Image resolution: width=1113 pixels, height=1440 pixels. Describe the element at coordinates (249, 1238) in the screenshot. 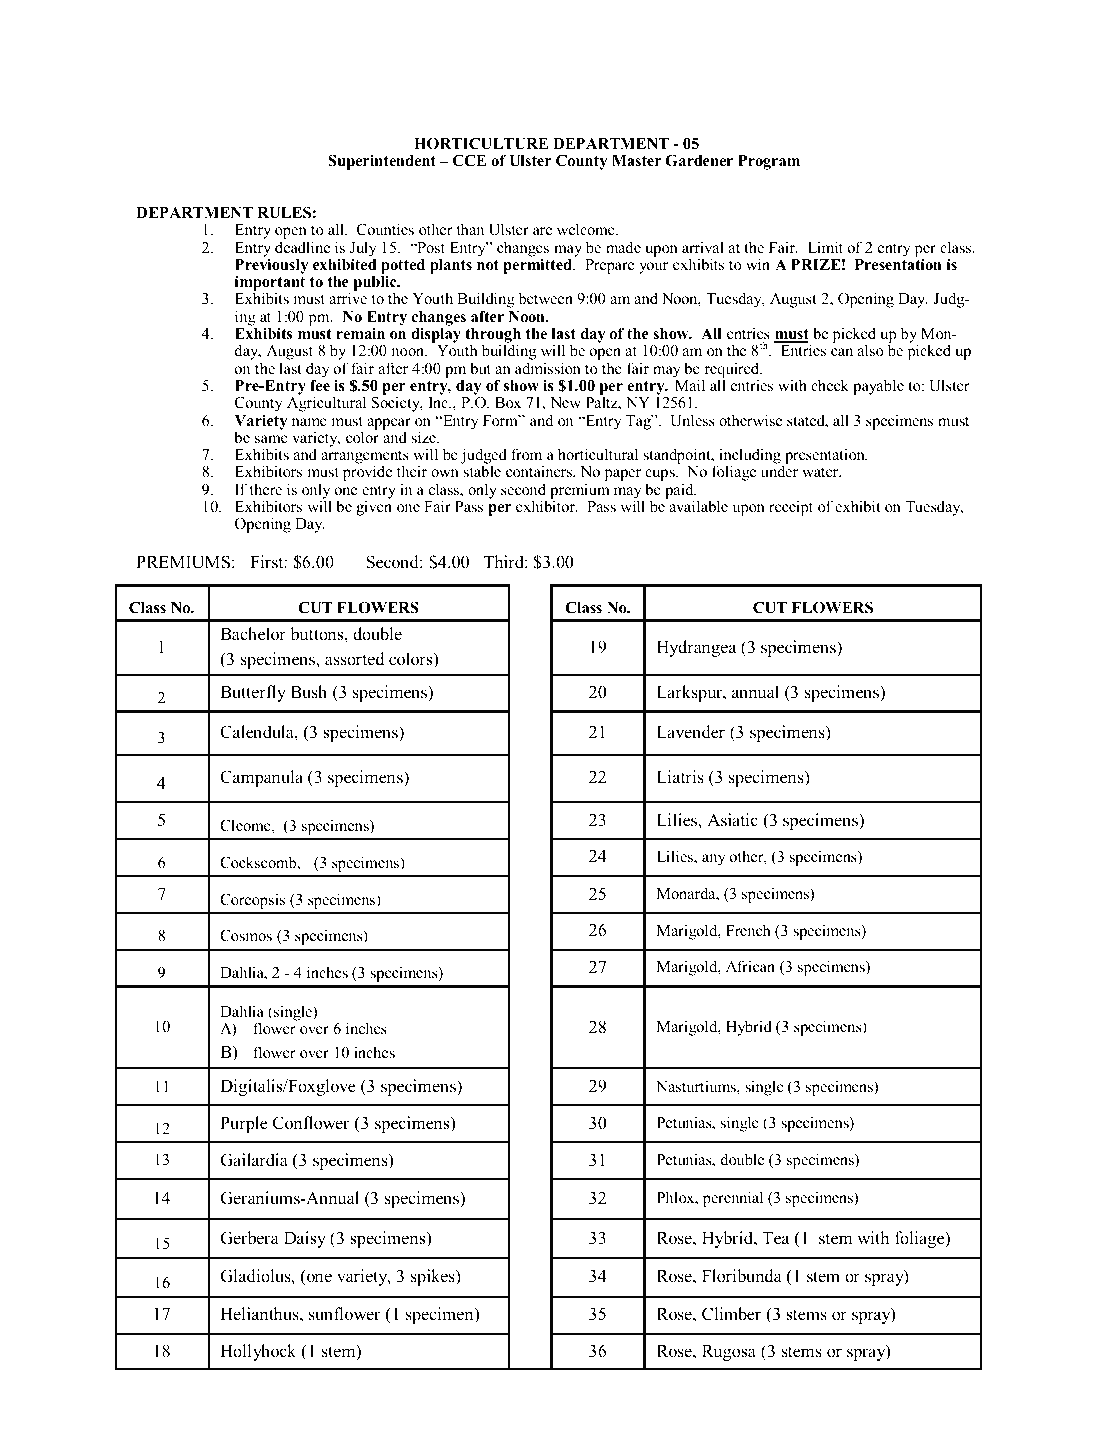

I see `Gerbera` at that location.
